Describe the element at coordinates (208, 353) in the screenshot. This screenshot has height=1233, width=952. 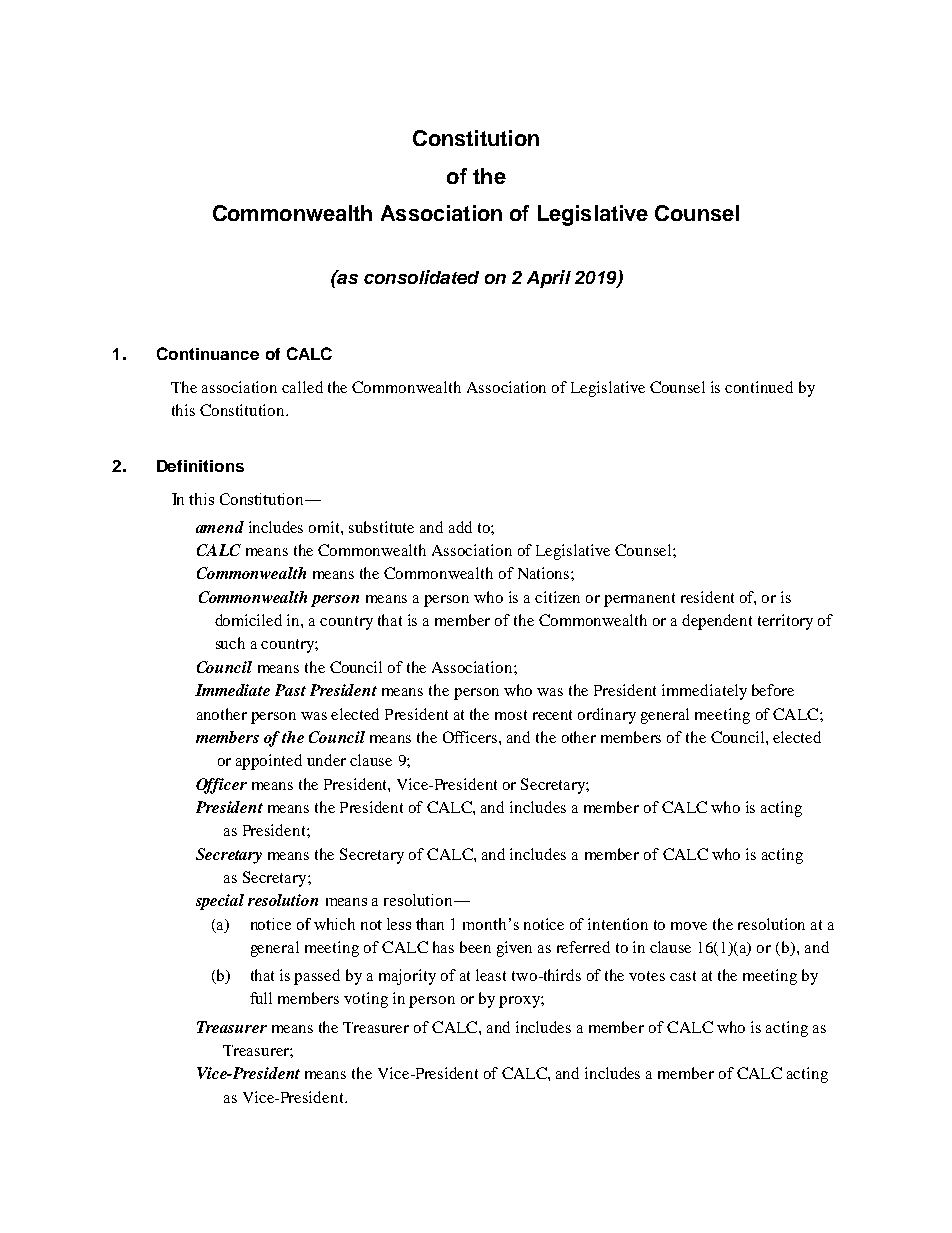
I see `Continuance` at that location.
